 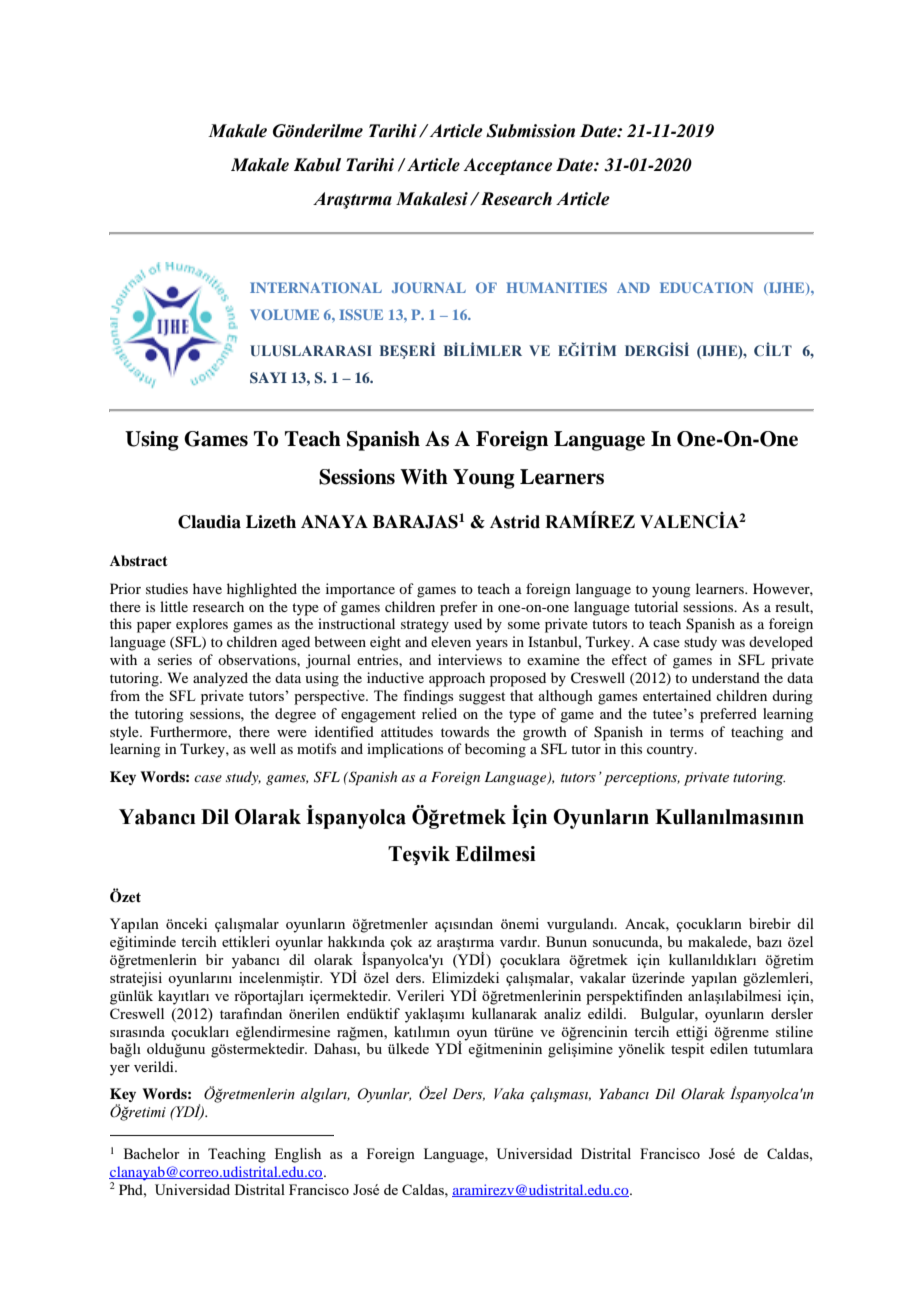 I want to click on EDUCATION, so click(x=706, y=287).
